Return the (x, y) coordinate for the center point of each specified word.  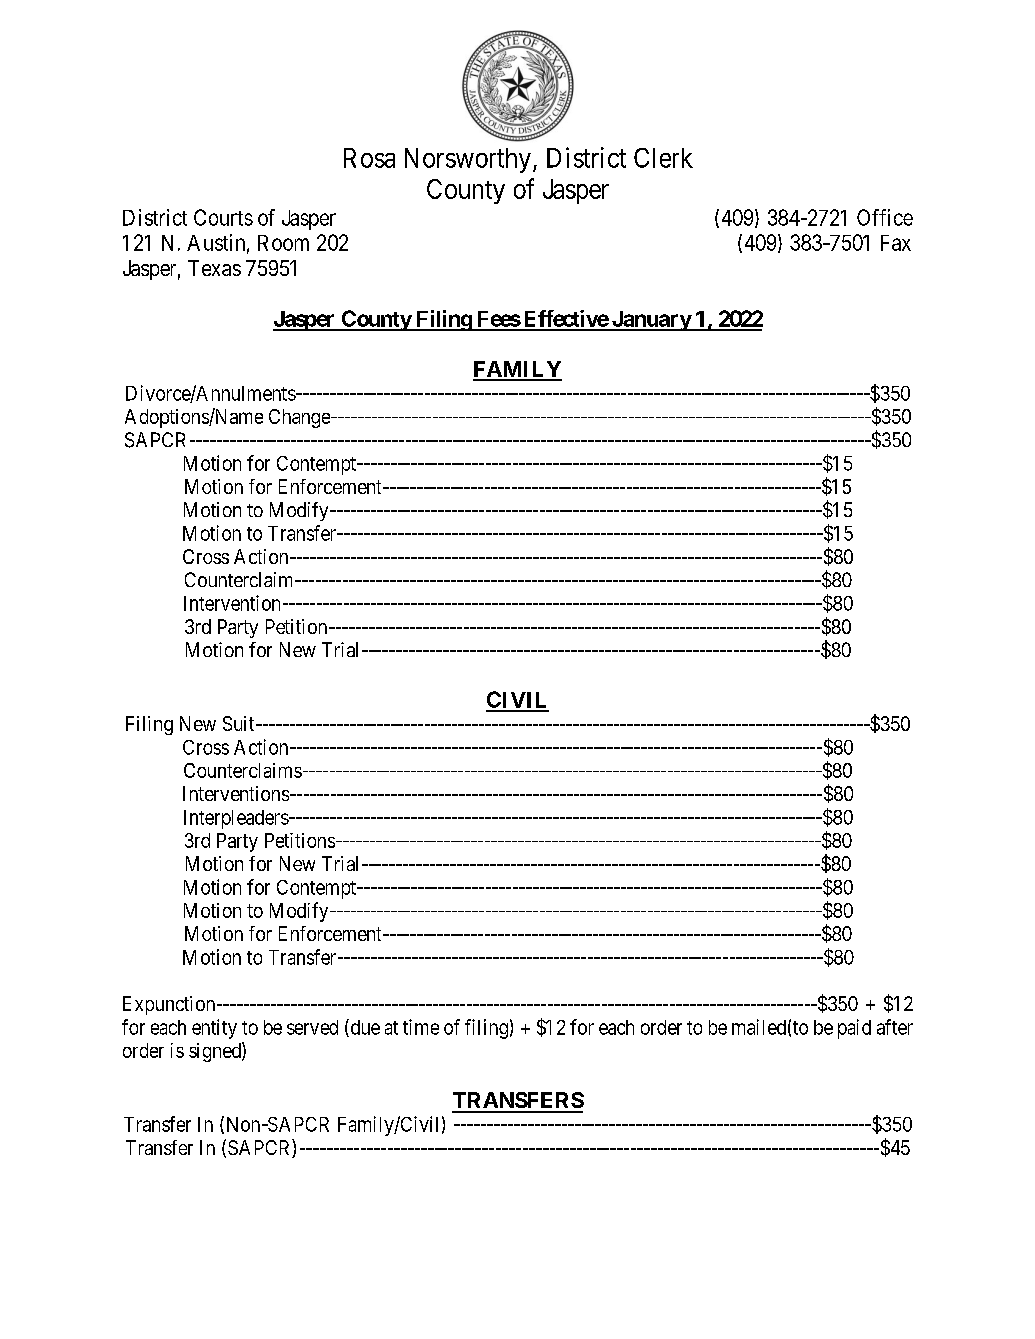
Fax (896, 243)
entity (214, 1029)
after (895, 1027)
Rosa (369, 158)
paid (854, 1029)
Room (283, 243)
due (364, 1028)
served (312, 1027)
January (650, 321)
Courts (223, 217)
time (421, 1027)
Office (885, 217)
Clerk (663, 158)
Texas (214, 268)
